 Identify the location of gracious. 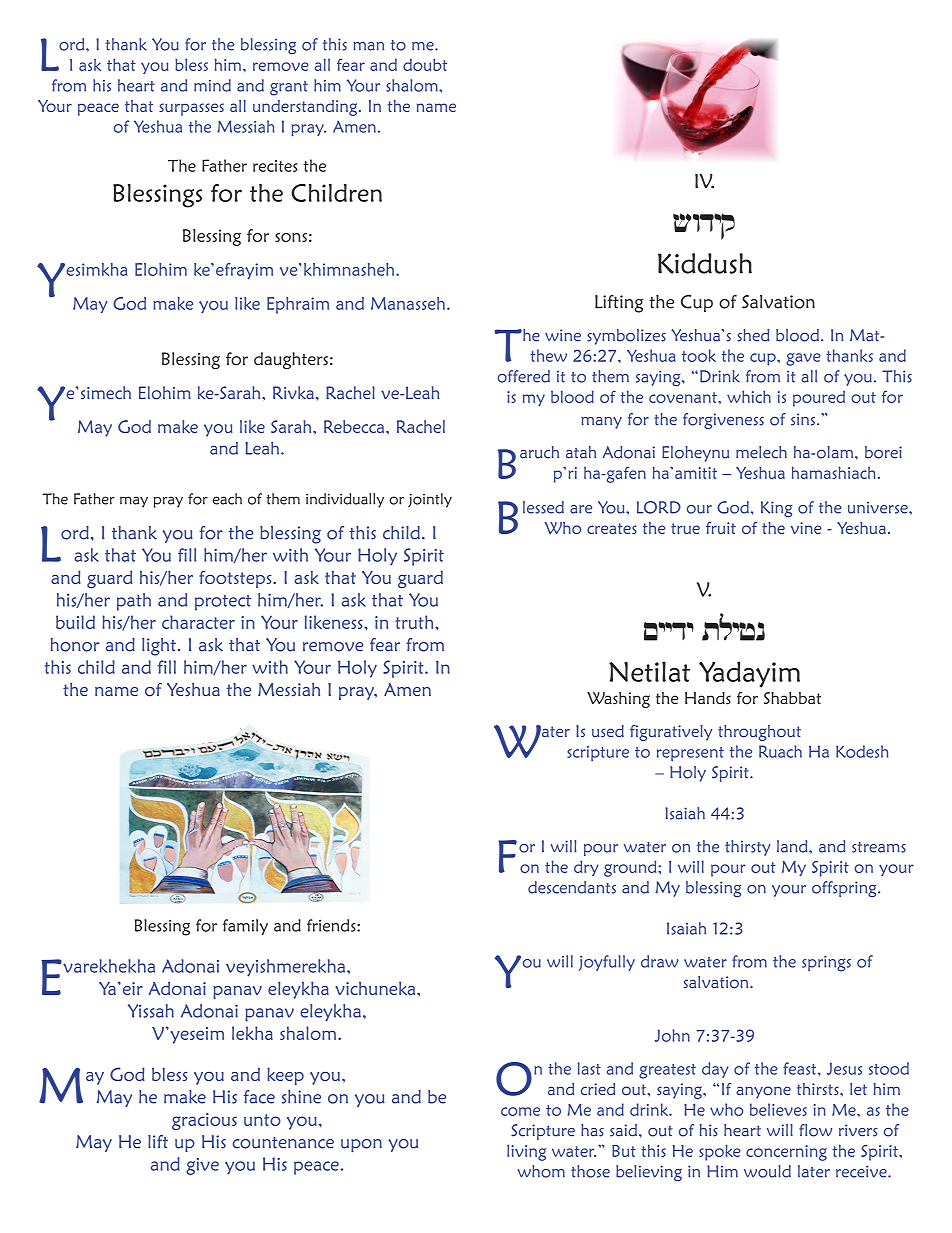
(204, 1121).
